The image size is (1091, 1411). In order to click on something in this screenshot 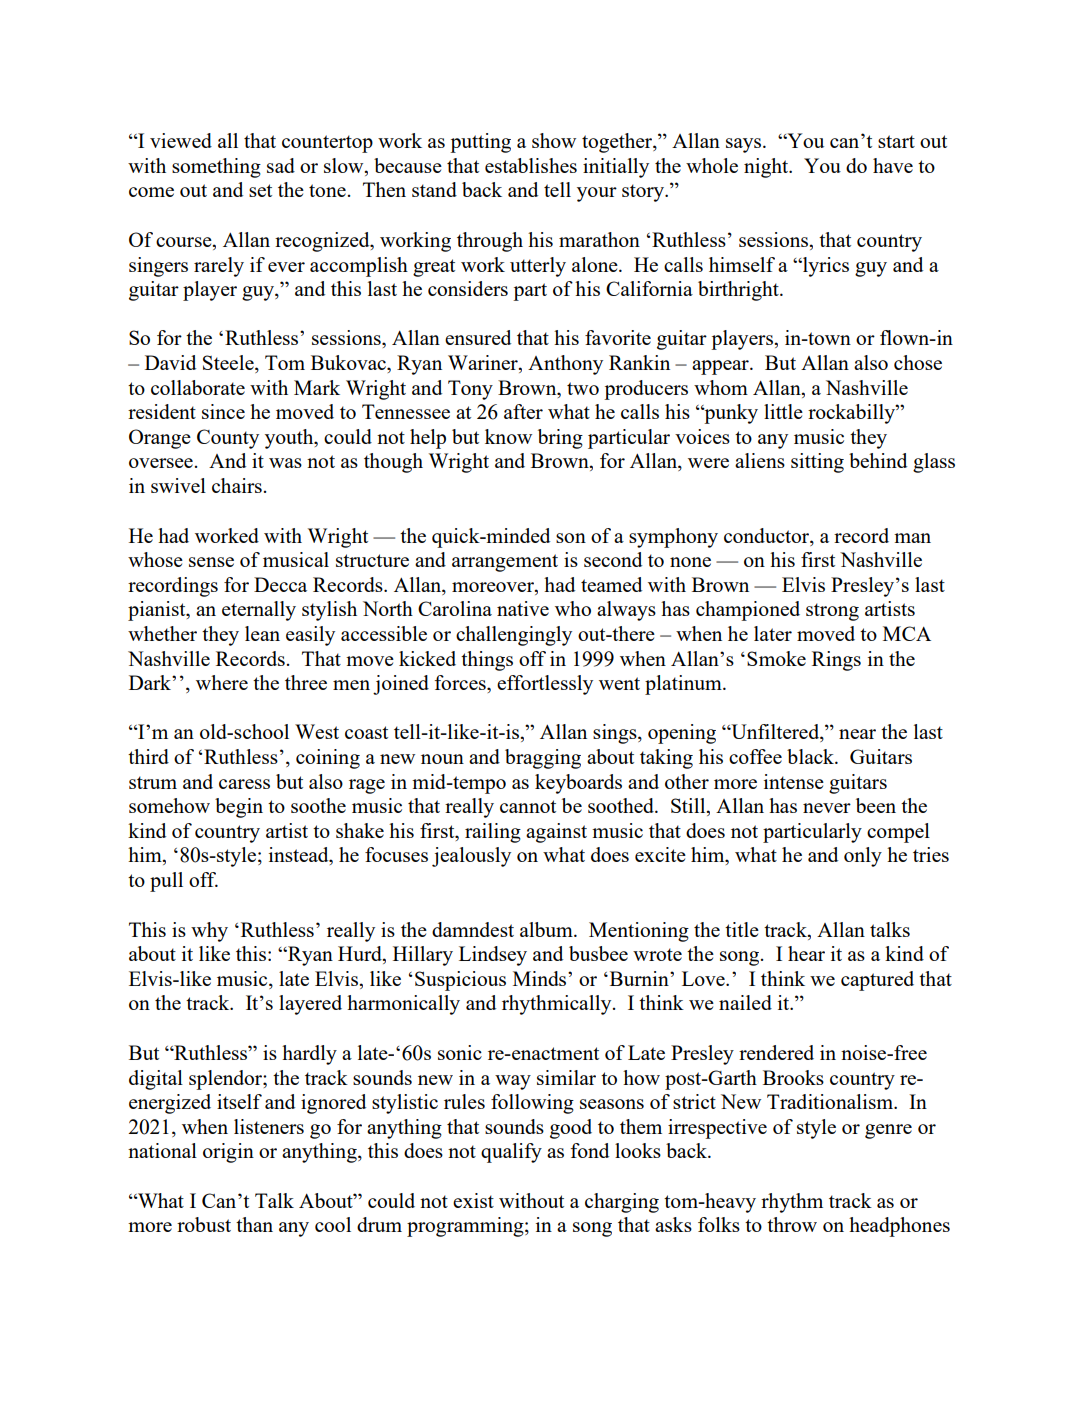, I will do `click(216, 168)`.
